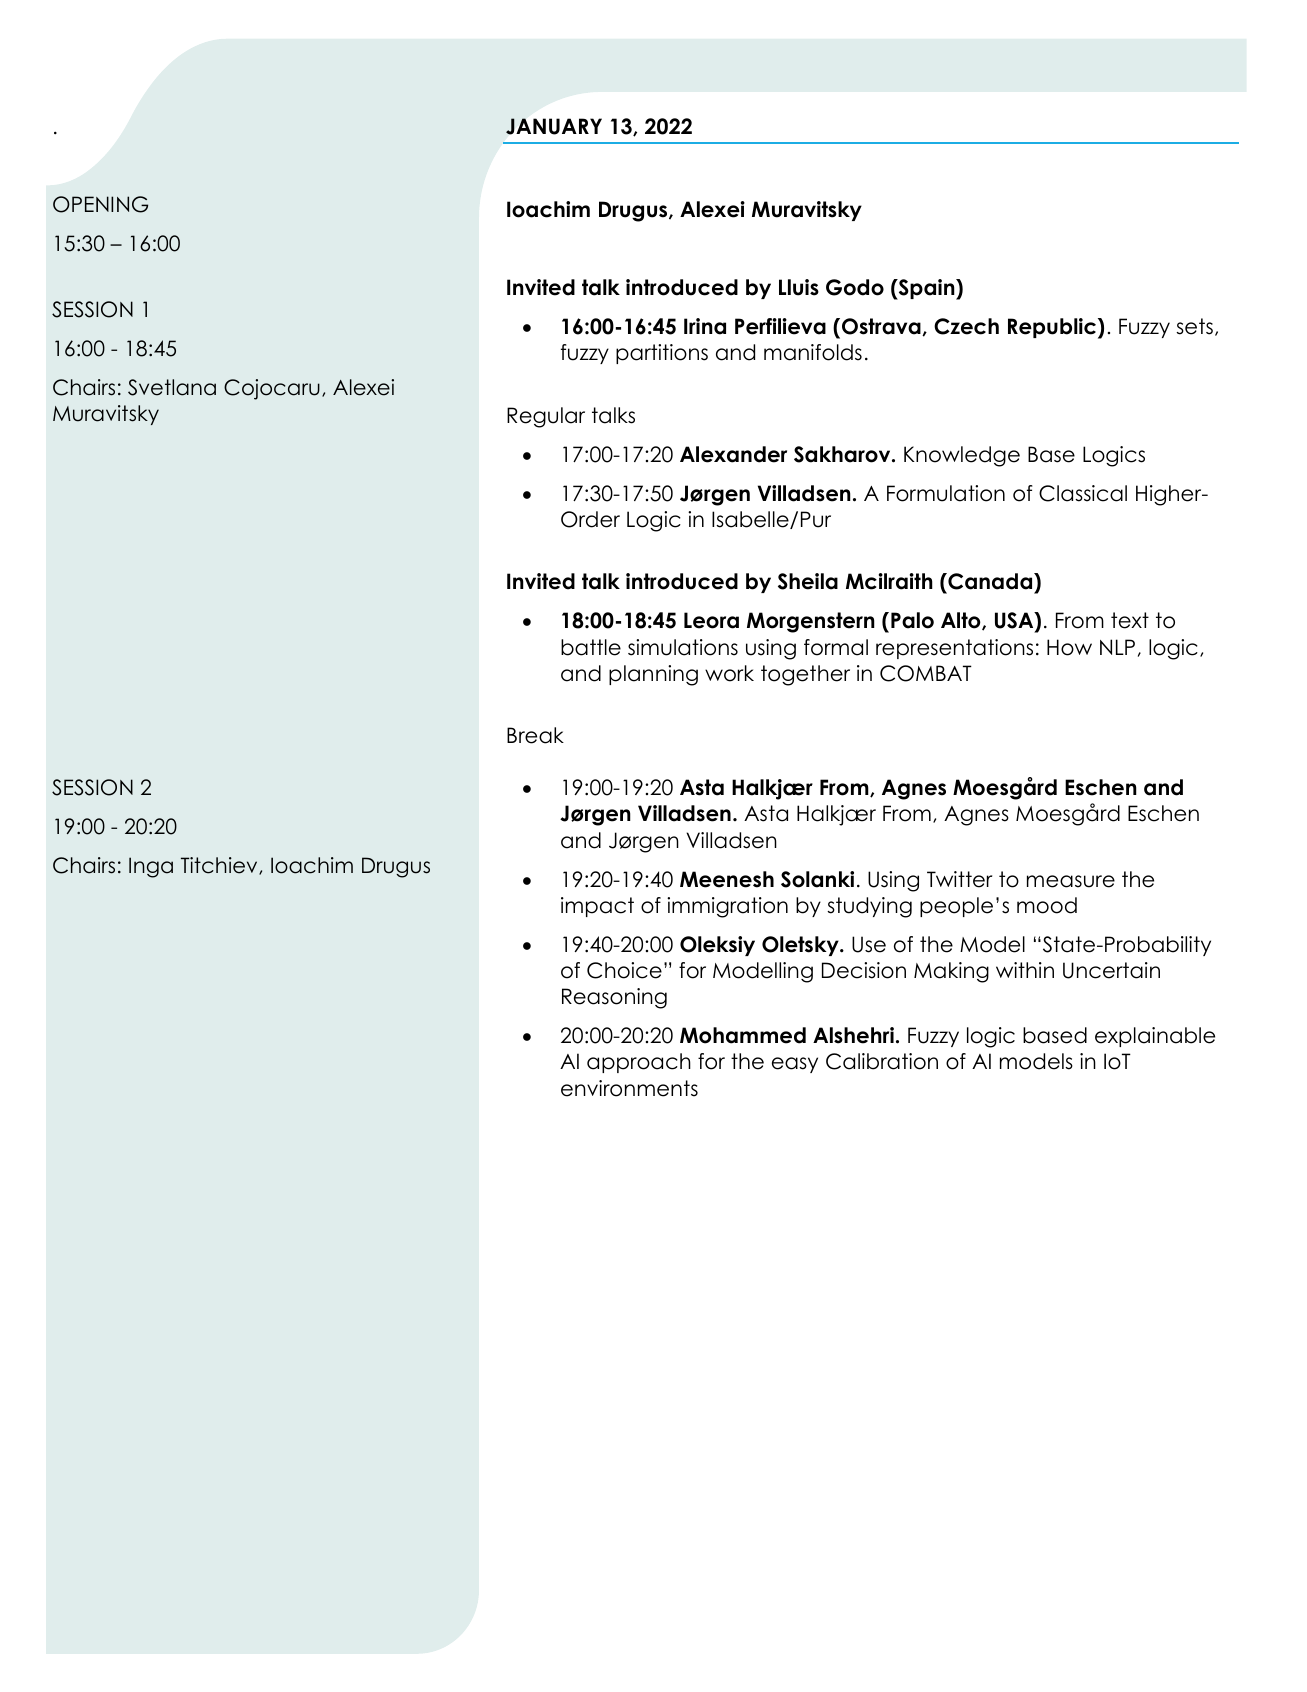 The width and height of the image is (1307, 1692). Describe the element at coordinates (554, 126) in the image. I see `JANUARY` at that location.
